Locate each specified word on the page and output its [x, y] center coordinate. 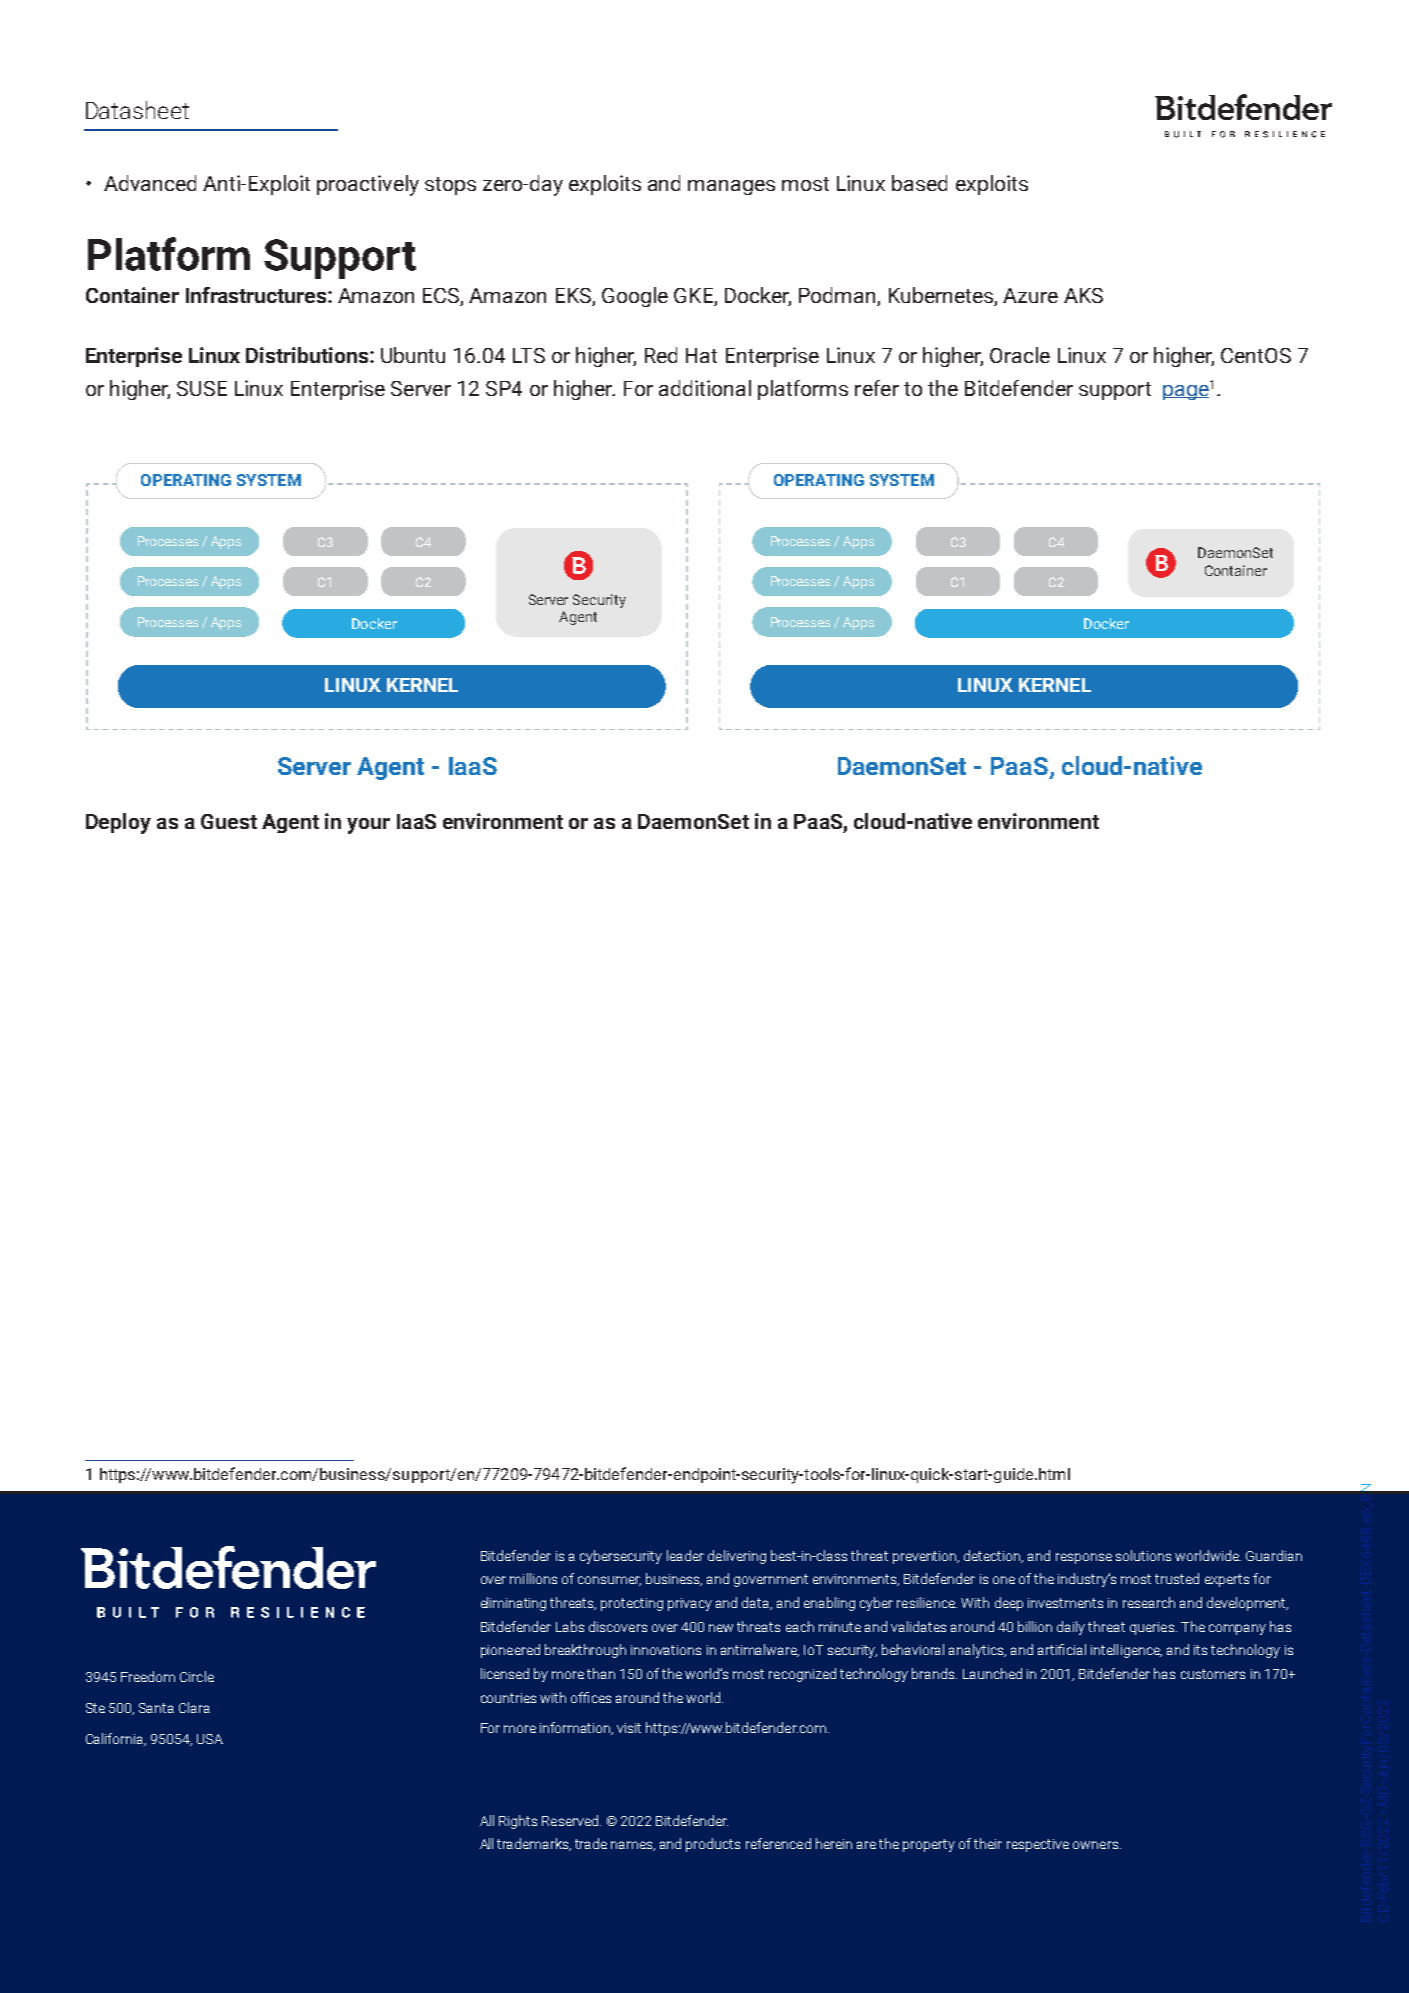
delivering [737, 1557]
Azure [1030, 295]
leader [685, 1555]
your [368, 826]
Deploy [118, 823]
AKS [1083, 295]
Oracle [1020, 355]
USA [210, 1739]
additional [705, 388]
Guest [229, 821]
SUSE [202, 388]
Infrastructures [257, 295]
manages [731, 187]
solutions [1143, 1555]
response [1084, 1558]
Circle [197, 1676]
